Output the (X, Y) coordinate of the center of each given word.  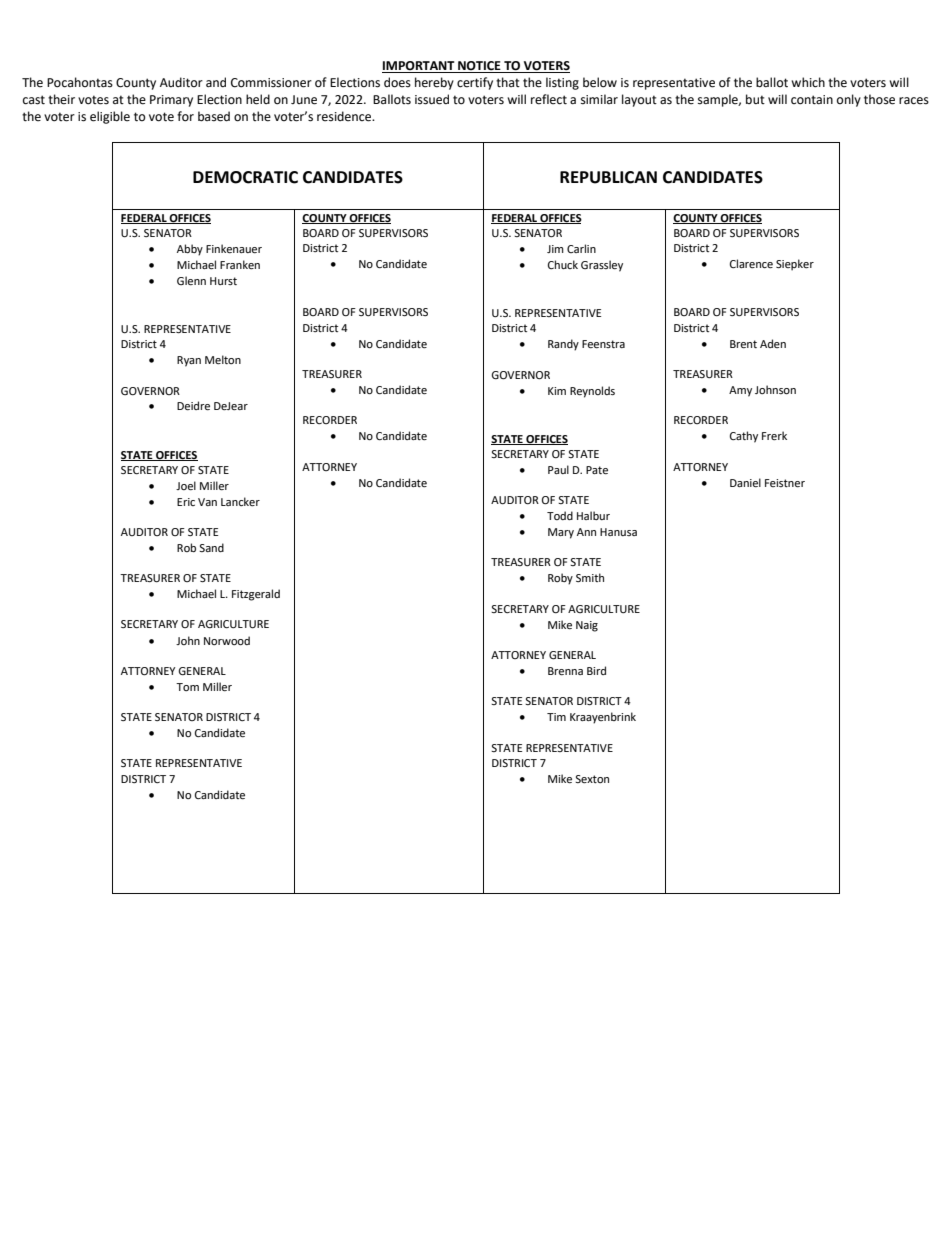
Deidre (193, 406)
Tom (187, 687)
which (808, 82)
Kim (557, 391)
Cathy (744, 437)
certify (475, 83)
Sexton (592, 779)
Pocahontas (80, 82)
